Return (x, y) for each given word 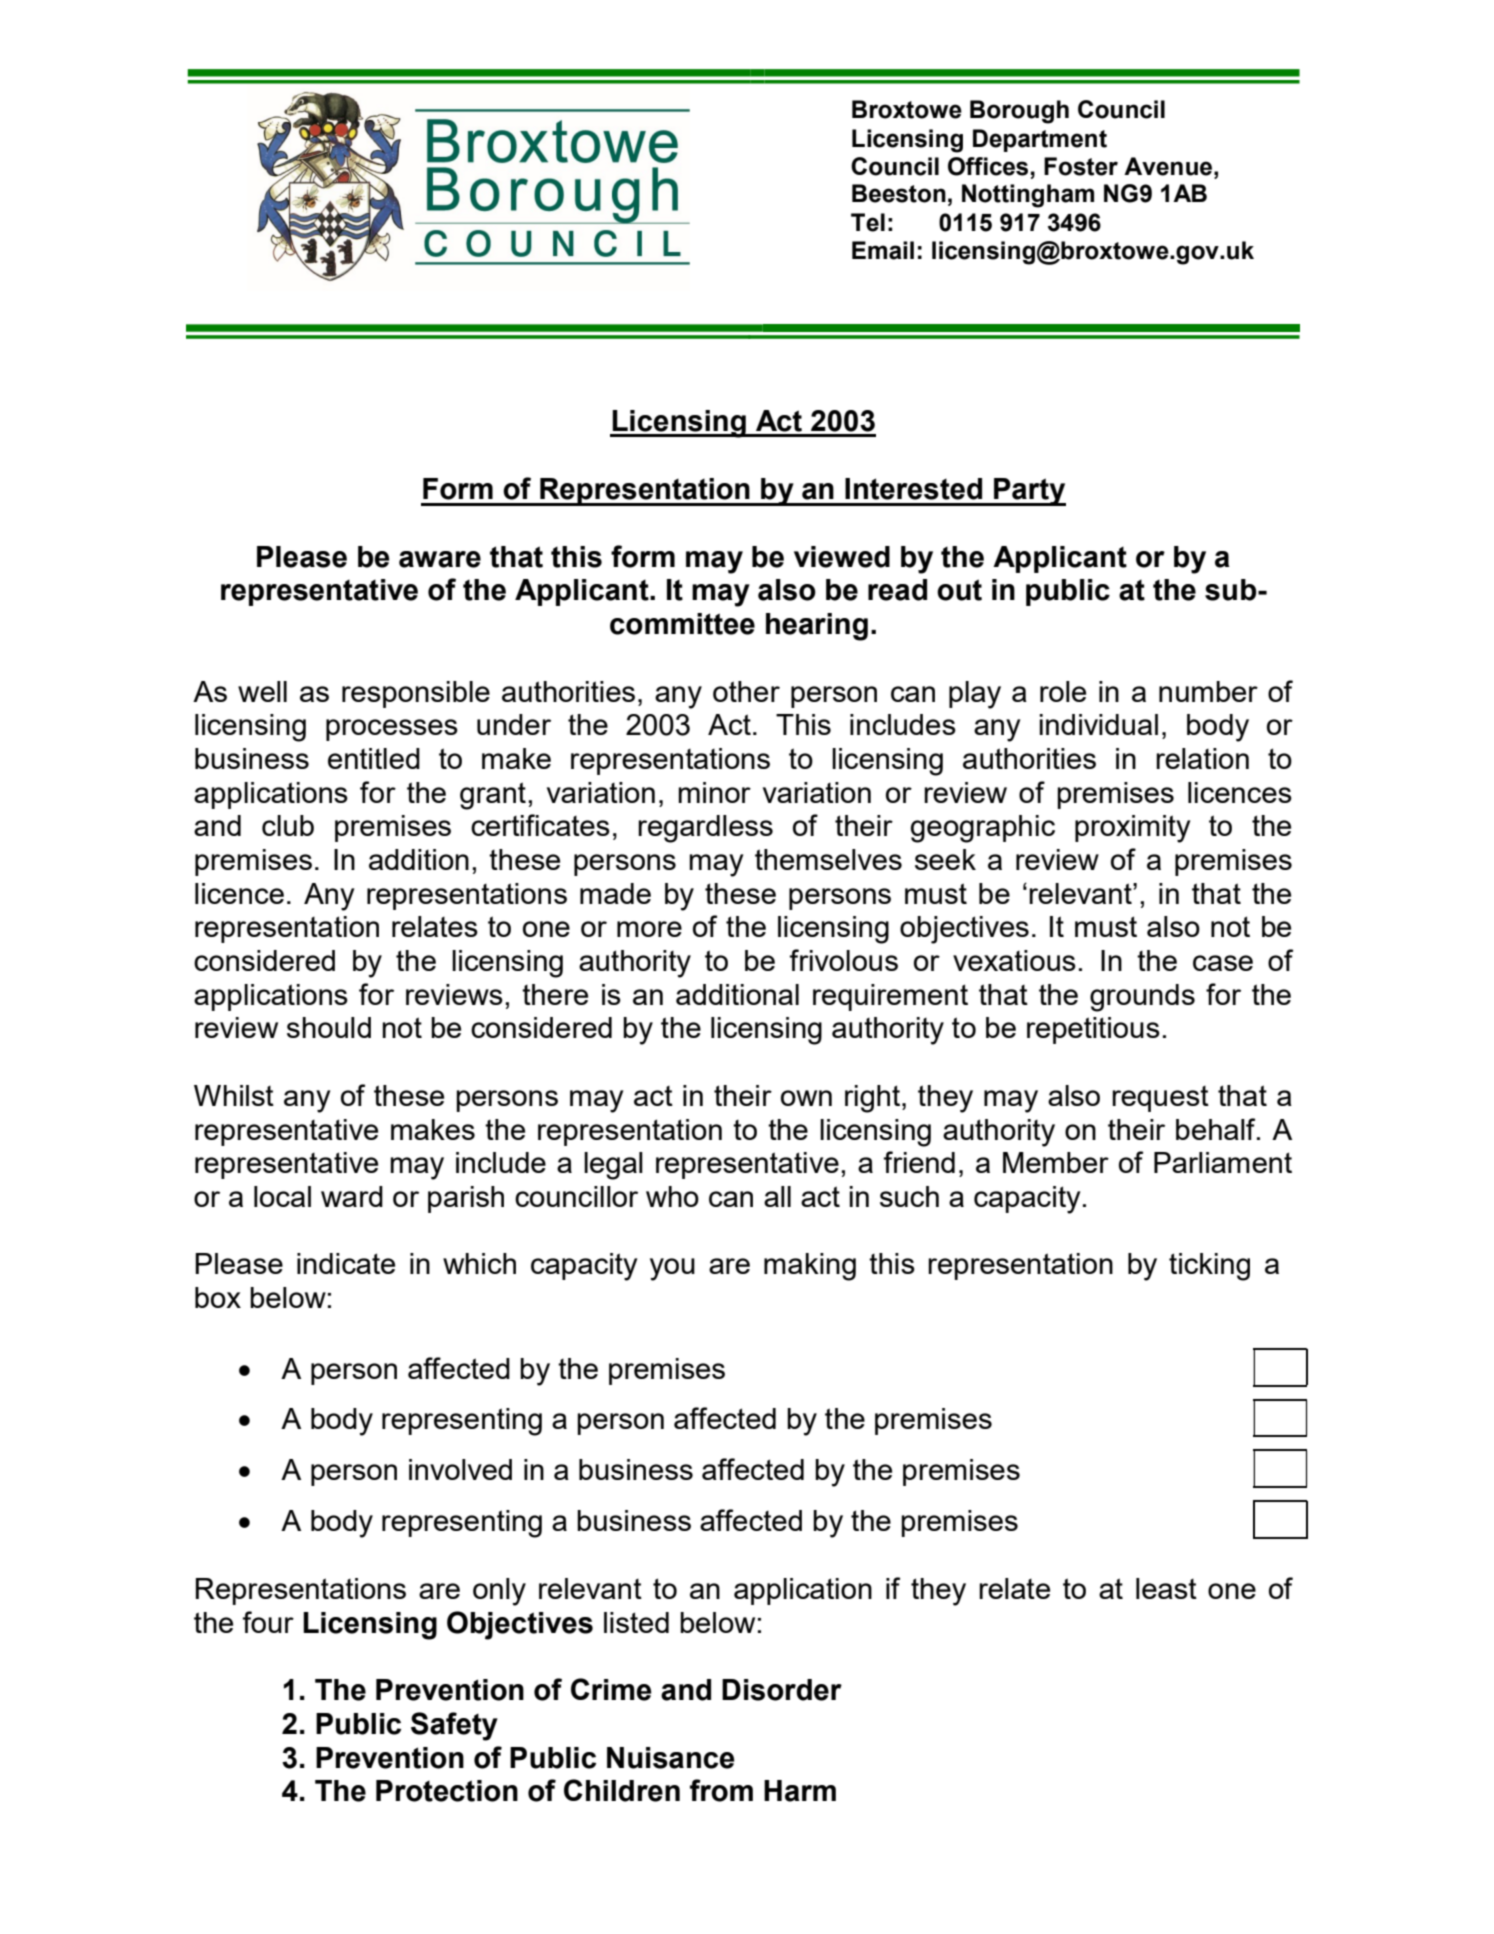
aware (440, 559)
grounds (1142, 998)
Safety (454, 1726)
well (262, 691)
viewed (842, 557)
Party (1029, 492)
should (329, 1027)
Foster (1081, 166)
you (672, 1269)
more (649, 929)
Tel (868, 222)
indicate (346, 1263)
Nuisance (671, 1758)
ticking (1209, 1267)
